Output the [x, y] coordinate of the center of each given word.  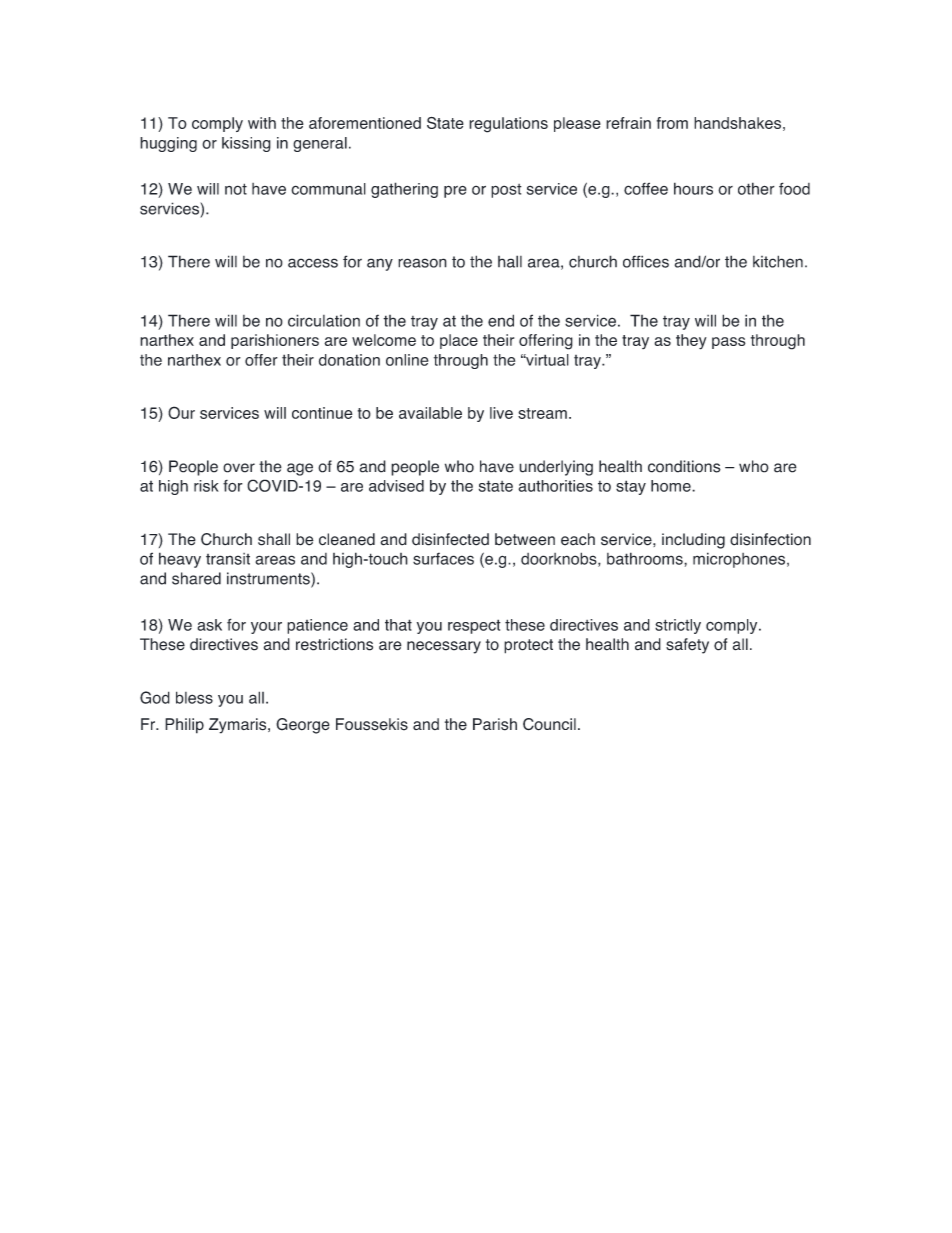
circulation [324, 320]
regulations [508, 125]
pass [729, 343]
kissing [246, 144]
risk [206, 486]
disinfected [450, 539]
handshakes [737, 123]
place [459, 341]
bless [194, 697]
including [693, 541]
